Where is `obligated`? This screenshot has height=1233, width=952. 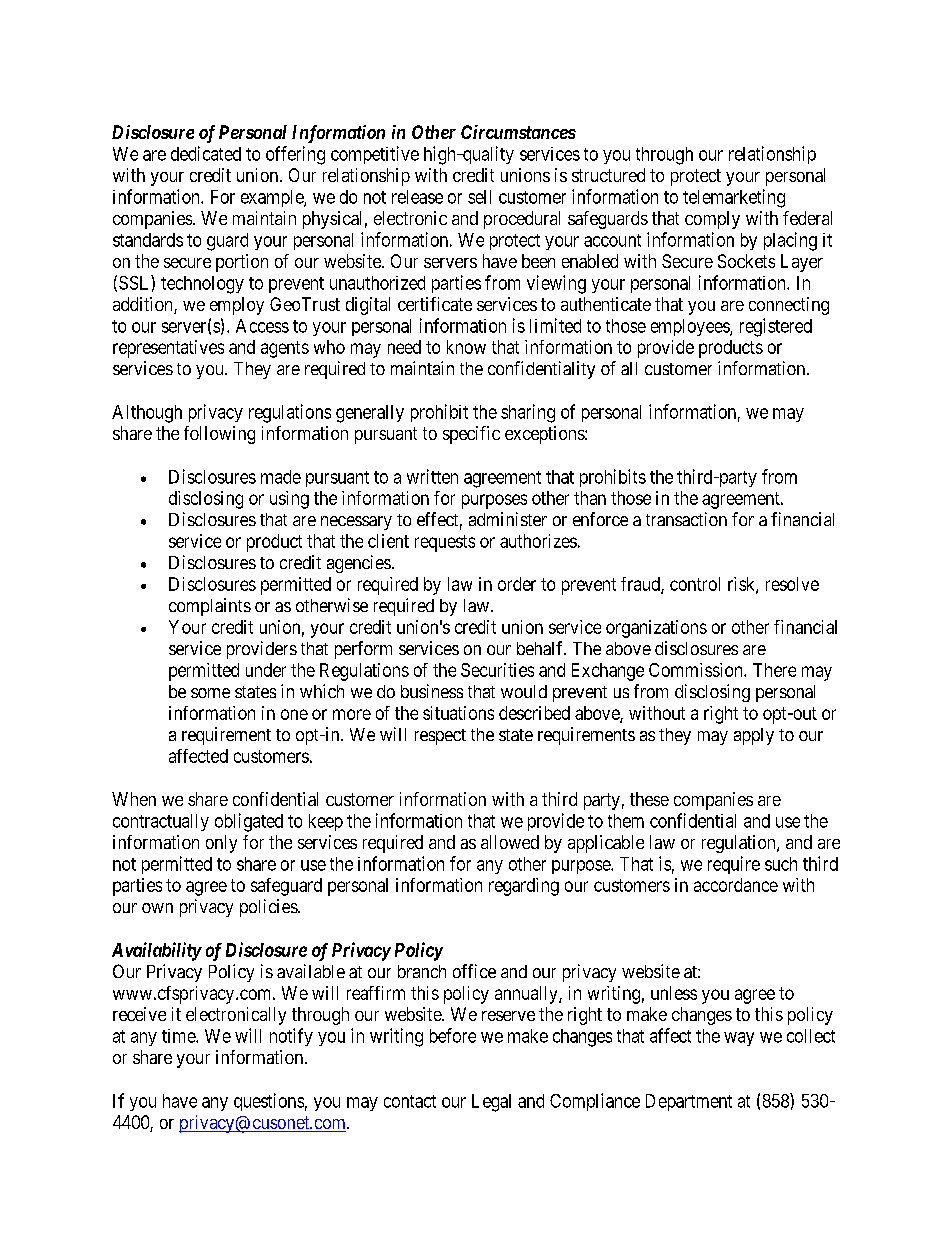 obligated is located at coordinates (249, 822).
